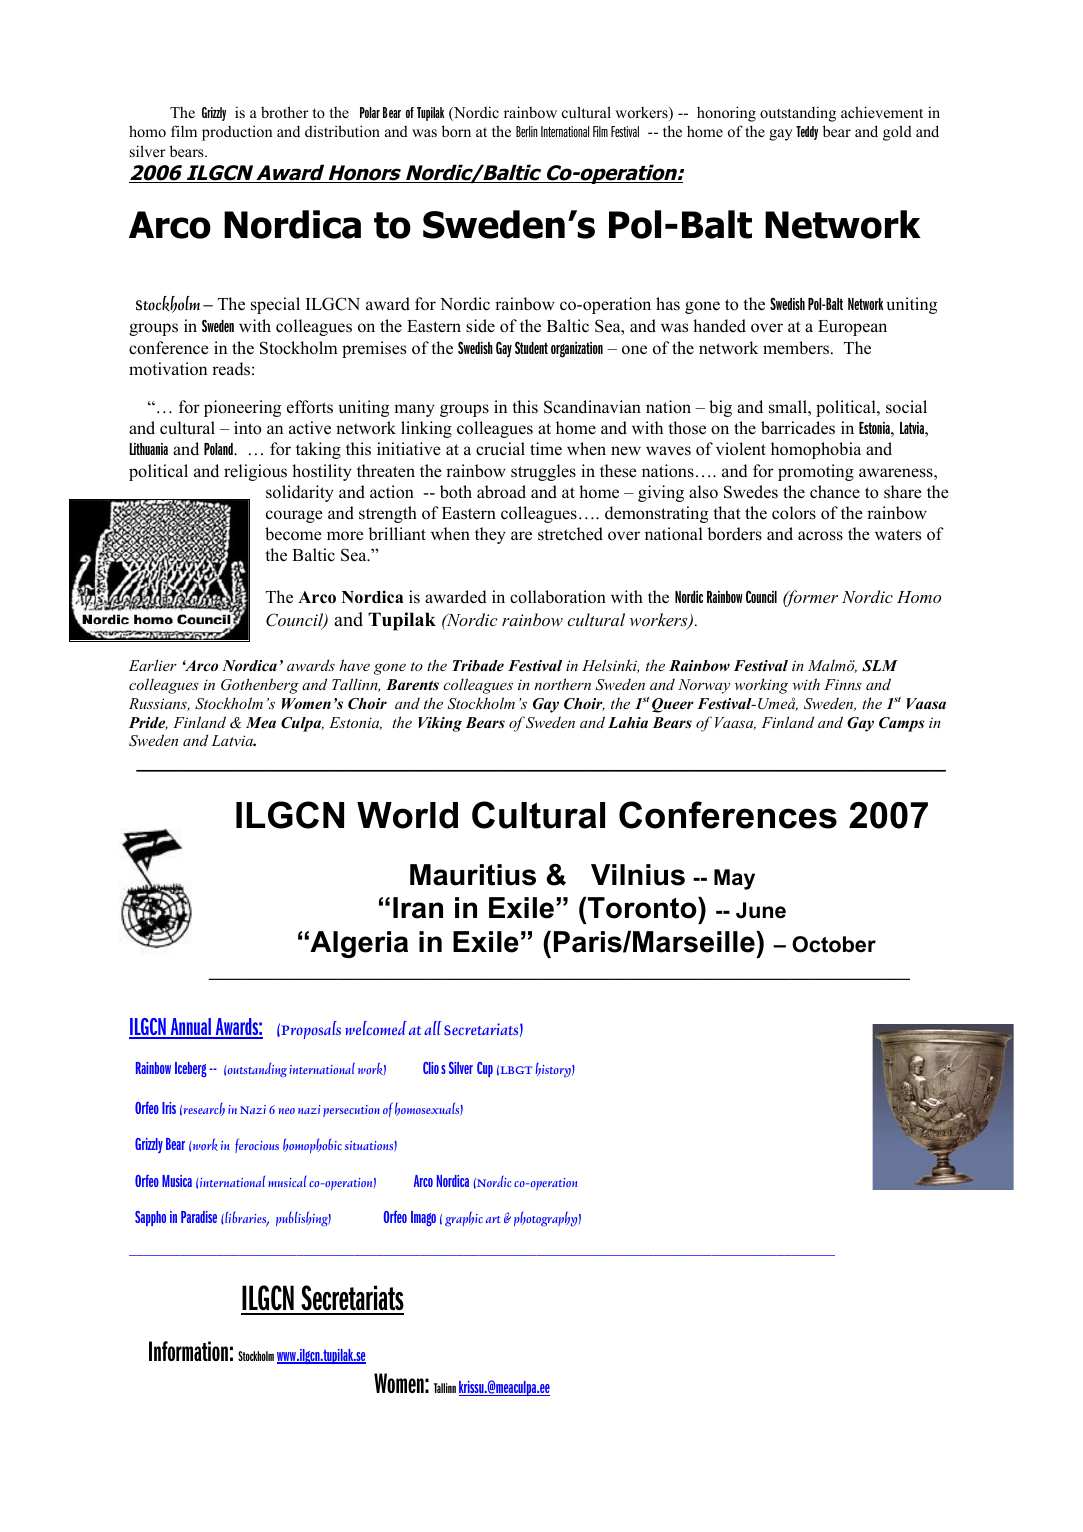 This screenshot has width=1083, height=1532. What do you see at coordinates (188, 1351) in the screenshot?
I see `Information` at bounding box center [188, 1351].
